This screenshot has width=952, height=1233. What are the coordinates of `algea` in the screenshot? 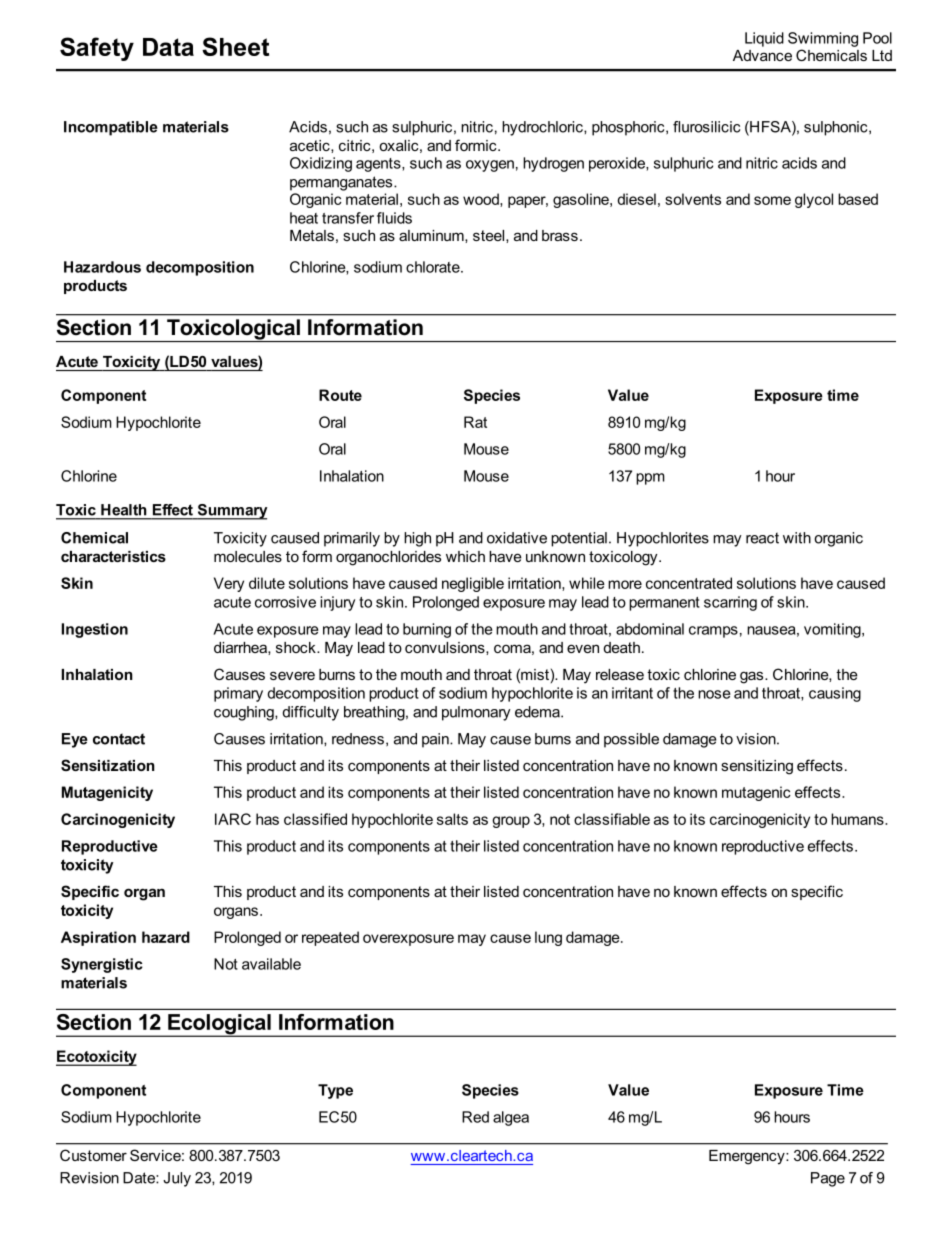 It's located at (511, 1118).
